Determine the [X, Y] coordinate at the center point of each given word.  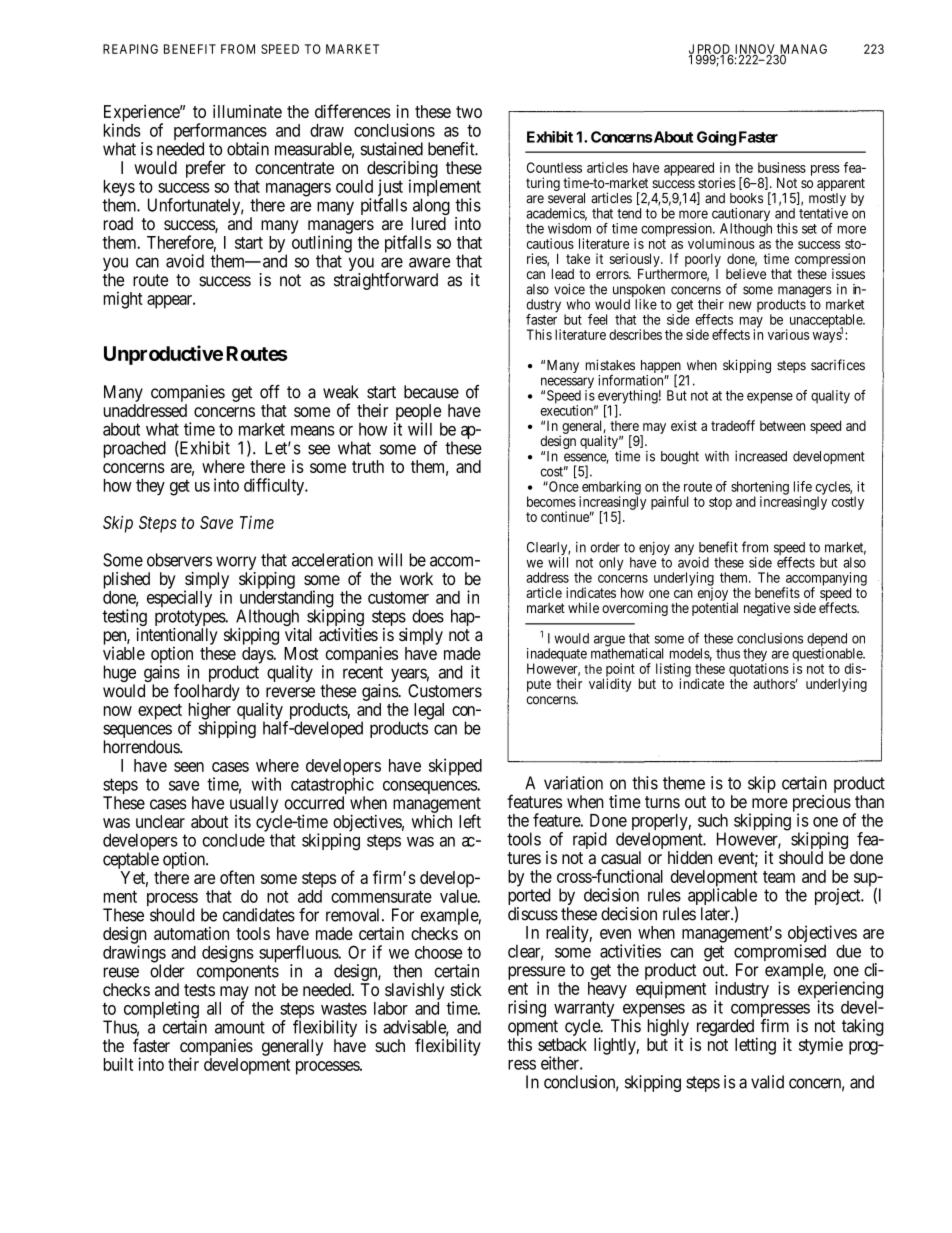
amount [240, 1027]
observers [179, 560]
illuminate [247, 111]
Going [716, 138]
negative [767, 609]
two [469, 112]
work [416, 578]
